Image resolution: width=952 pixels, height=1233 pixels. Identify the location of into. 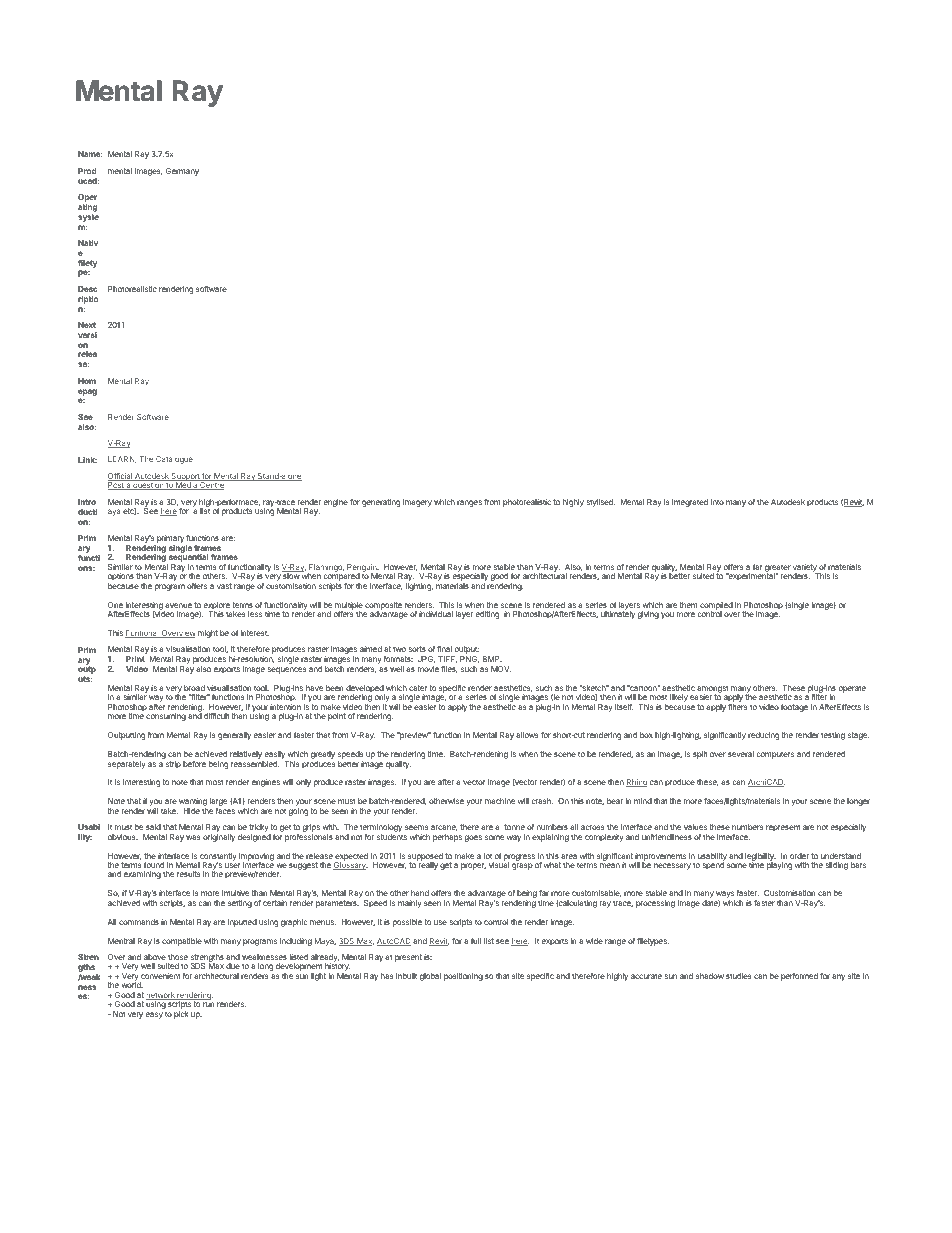
(717, 502).
